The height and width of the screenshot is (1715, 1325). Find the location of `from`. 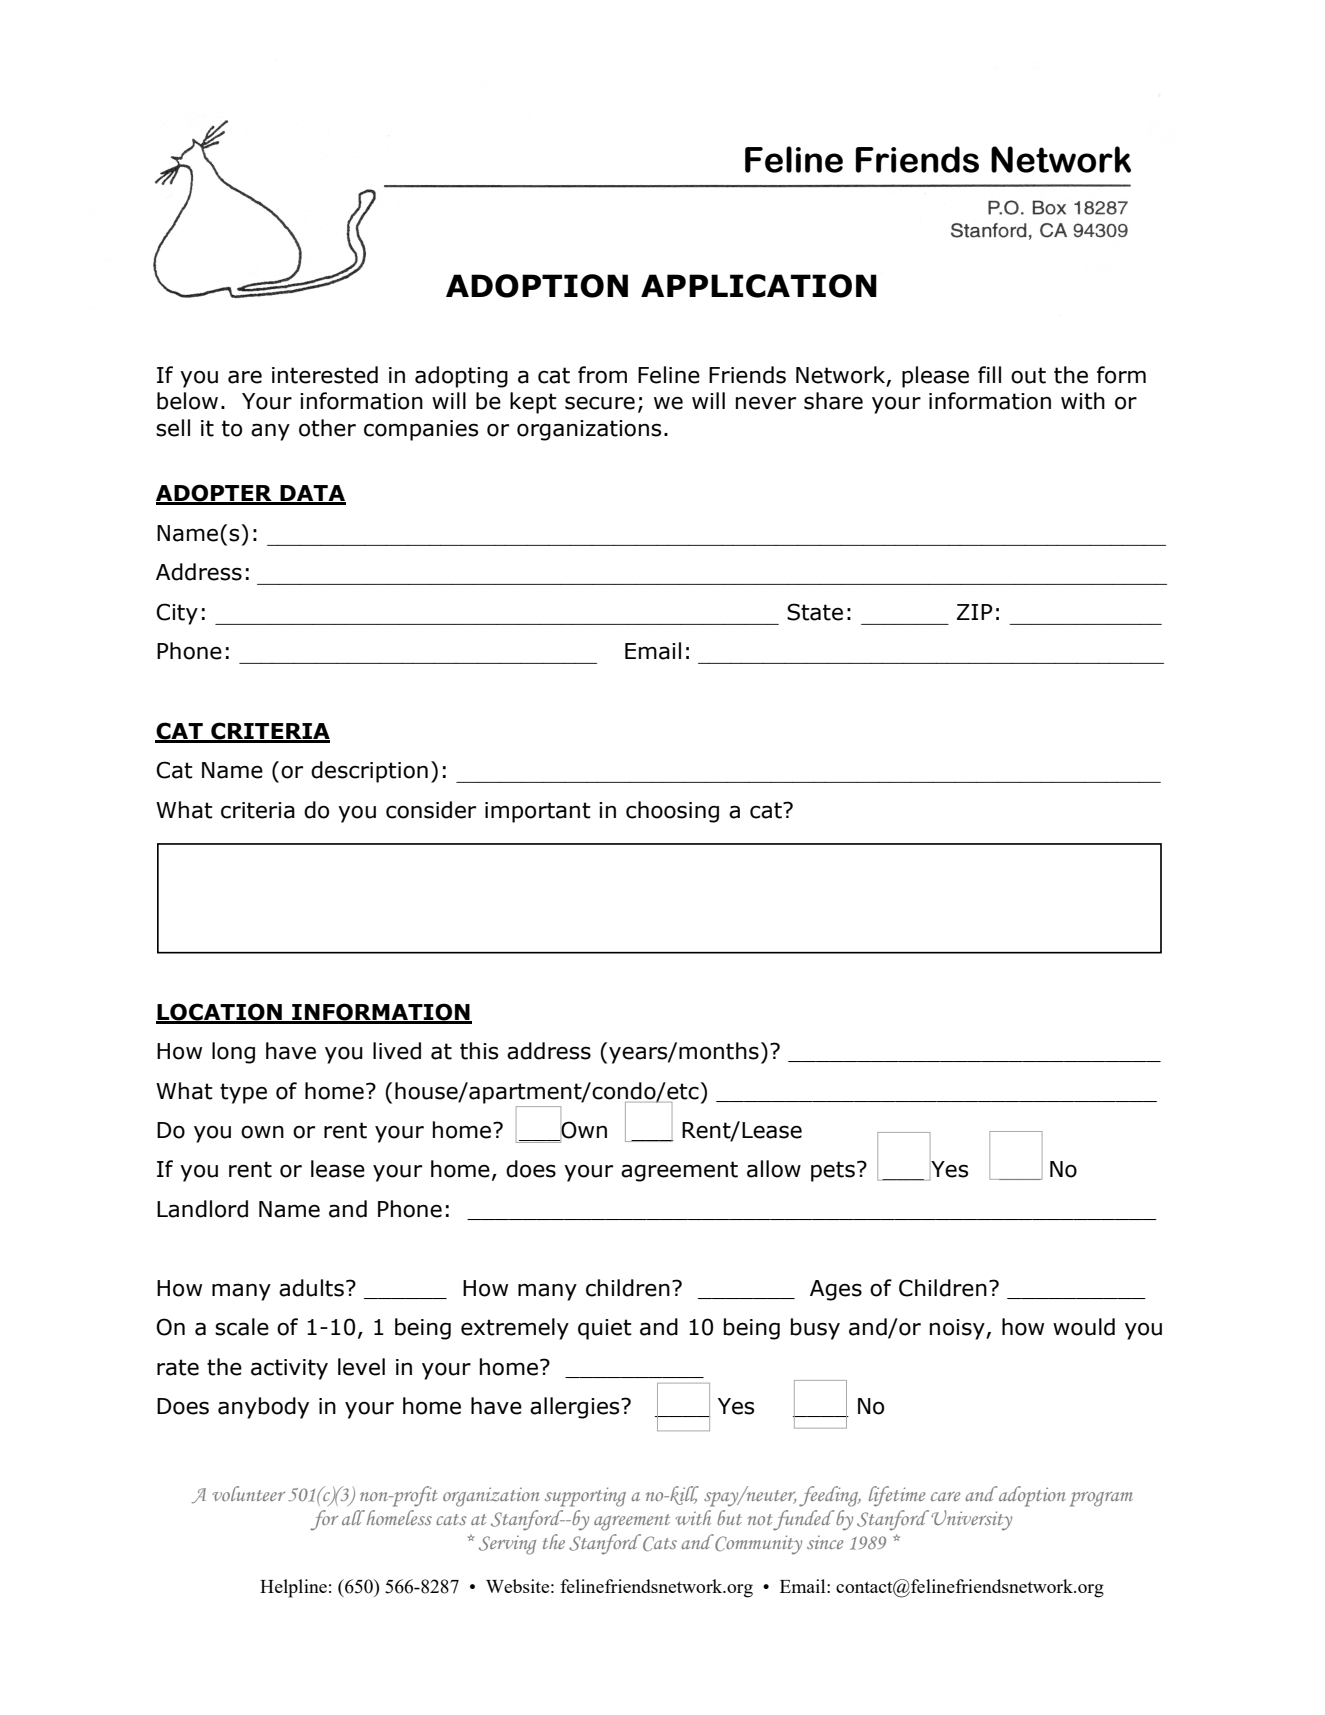

from is located at coordinates (602, 375).
